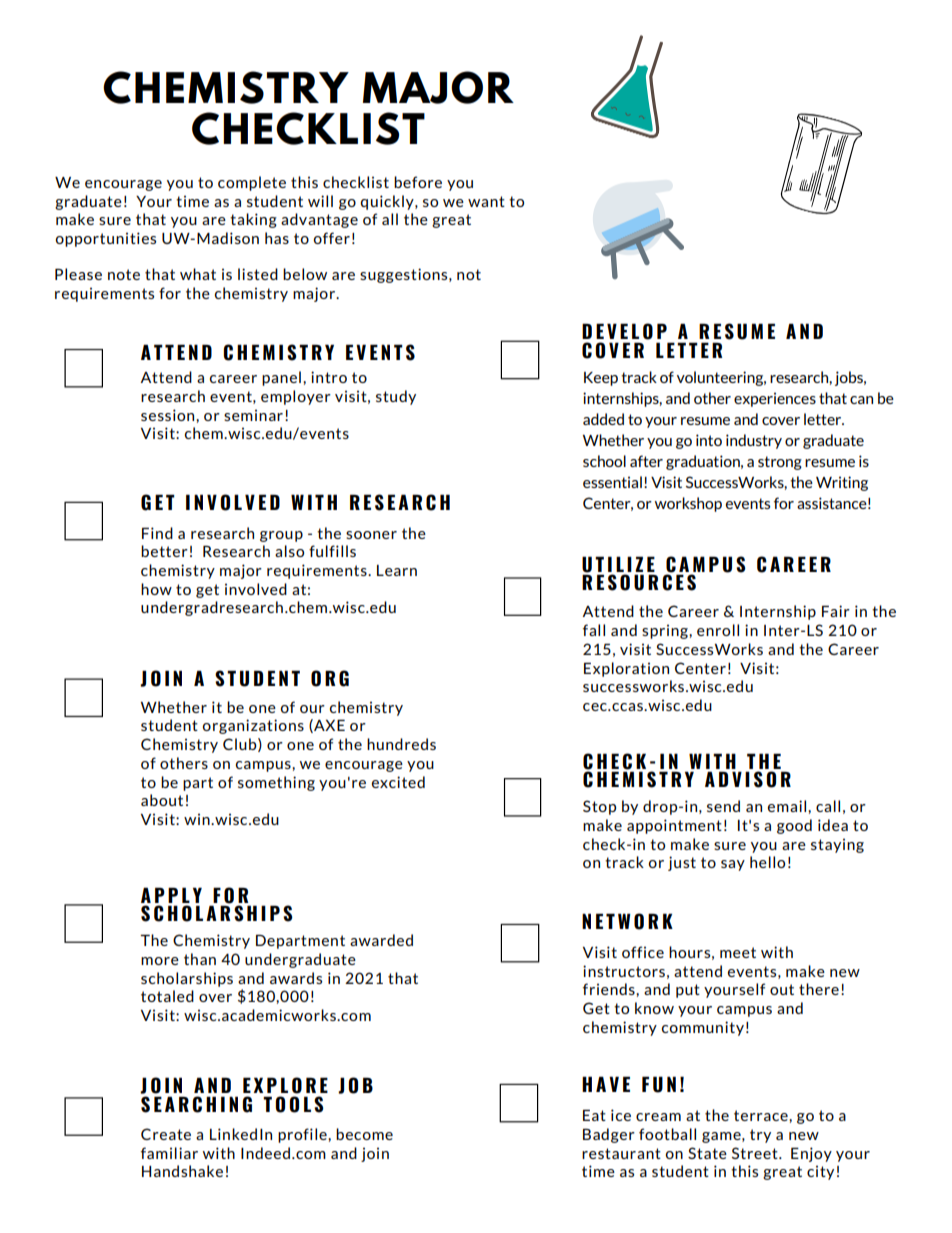  Describe the element at coordinates (364, 1134) in the screenshot. I see `become` at that location.
